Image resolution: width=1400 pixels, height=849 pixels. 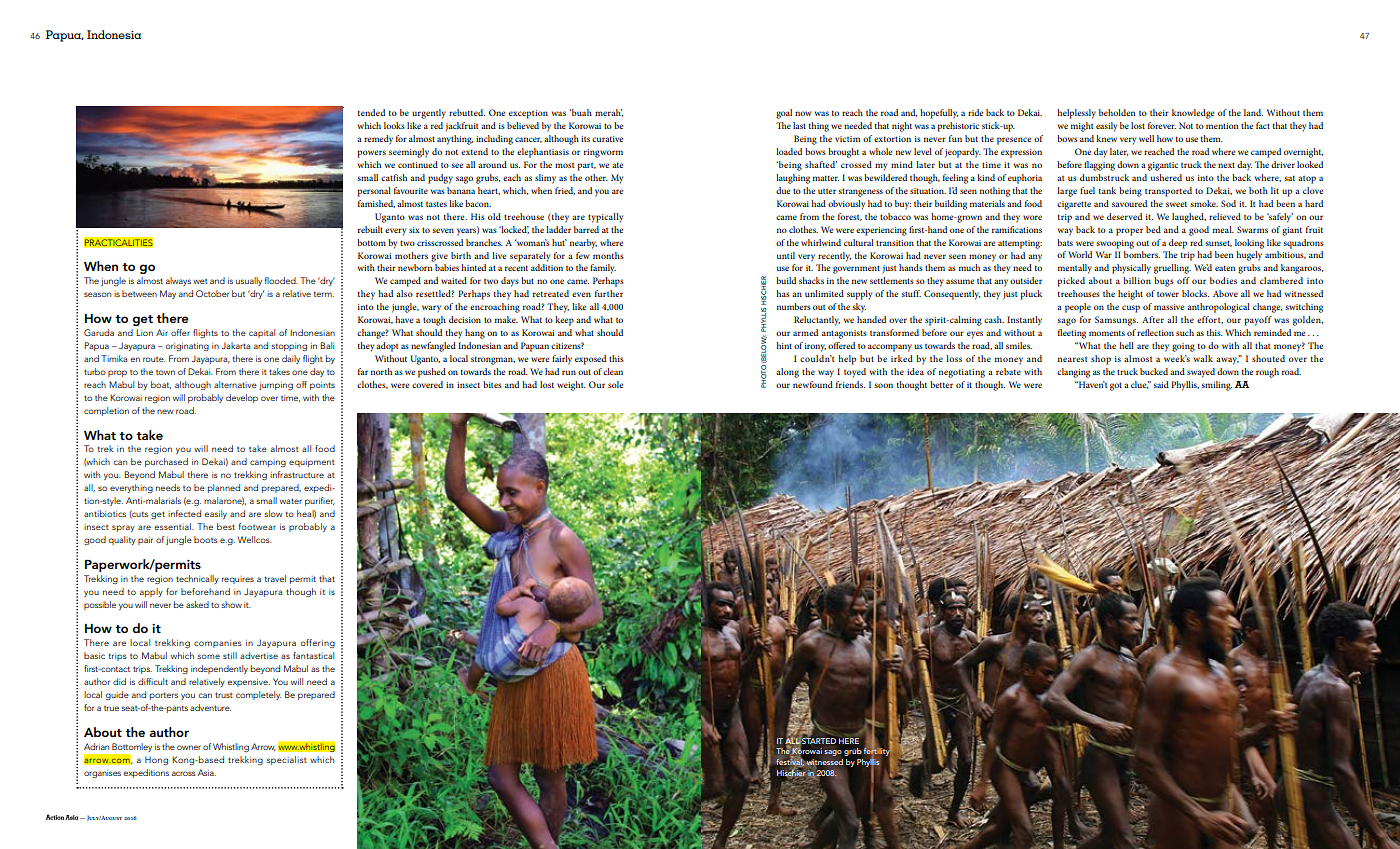 What do you see at coordinates (258, 695) in the page?
I see `completely` at bounding box center [258, 695].
